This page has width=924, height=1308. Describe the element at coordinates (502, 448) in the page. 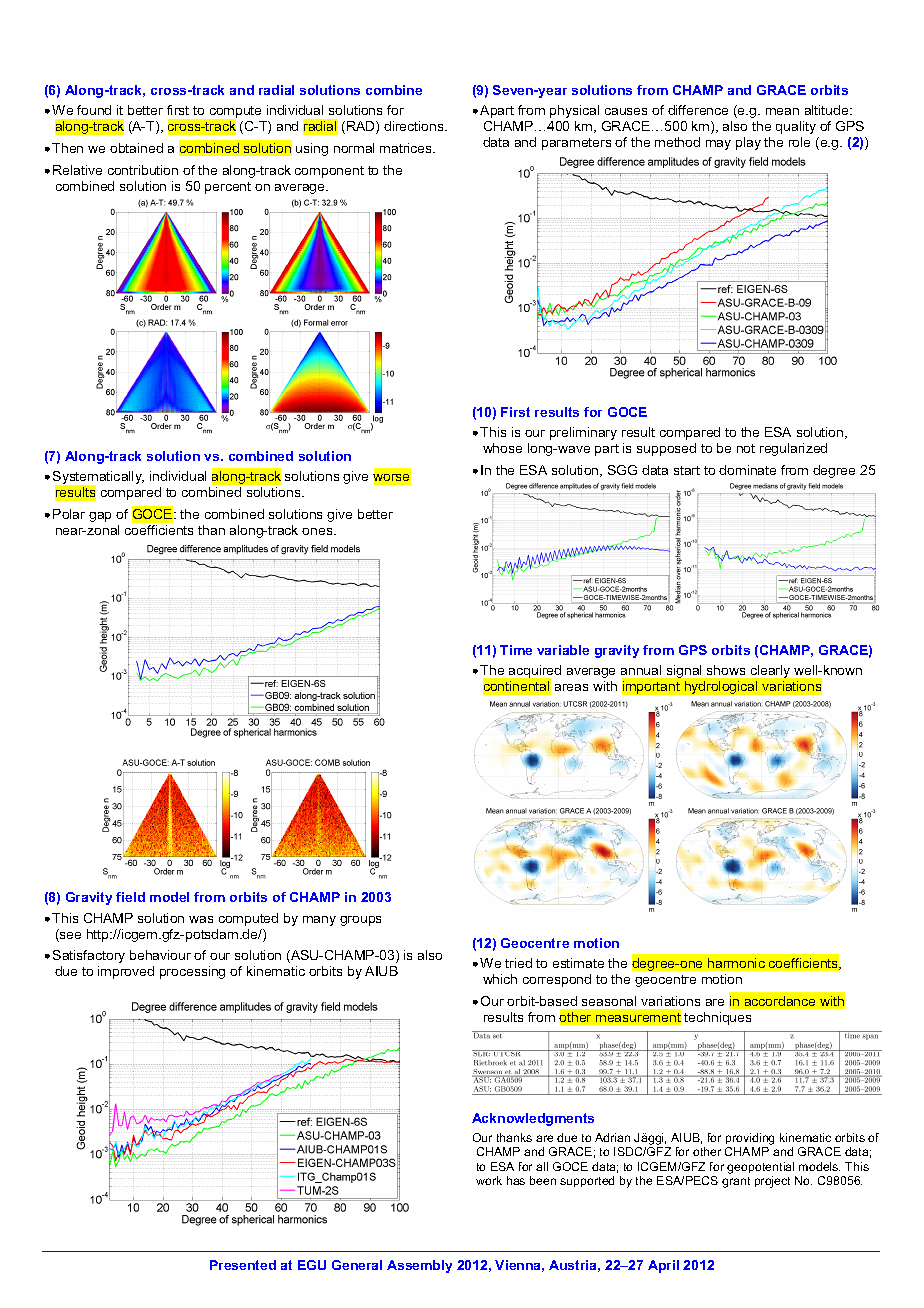

I see `whose` at that location.
